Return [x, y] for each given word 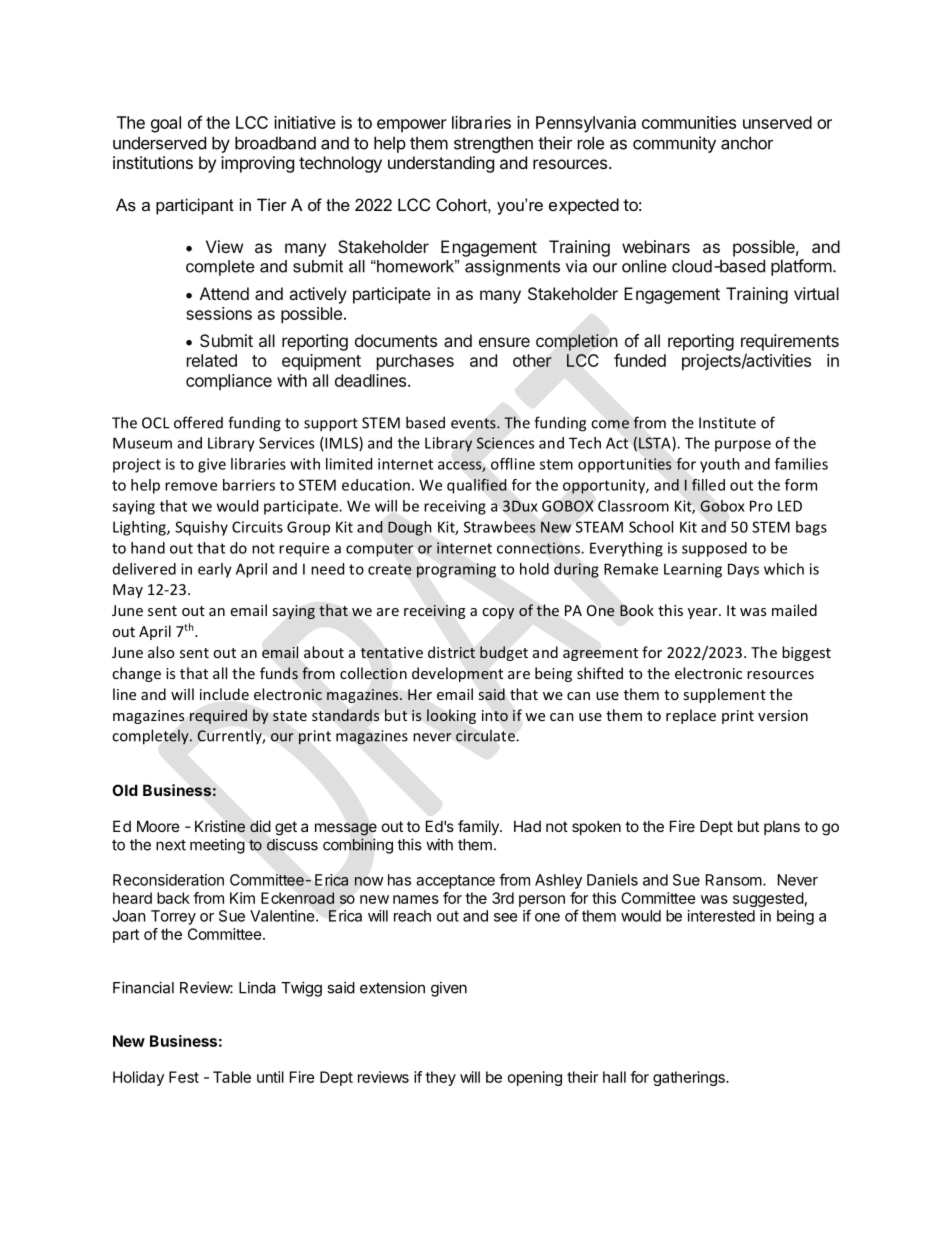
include [224, 694]
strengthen [493, 144]
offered [198, 422]
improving [257, 164]
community [674, 144]
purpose [743, 446]
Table [232, 1077]
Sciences [505, 443]
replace [691, 716]
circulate [485, 736]
